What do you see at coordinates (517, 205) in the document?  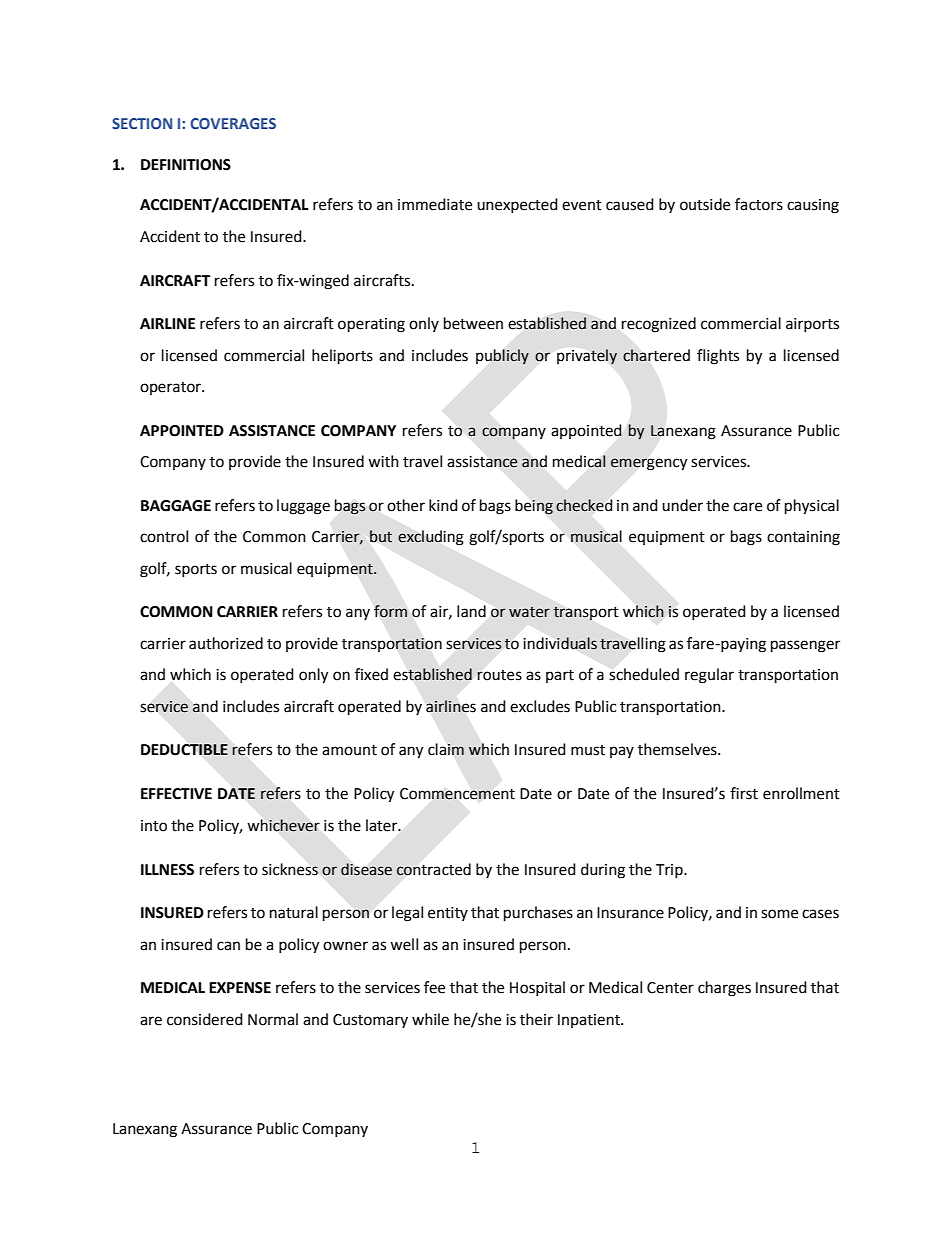 I see `unexpected` at bounding box center [517, 205].
